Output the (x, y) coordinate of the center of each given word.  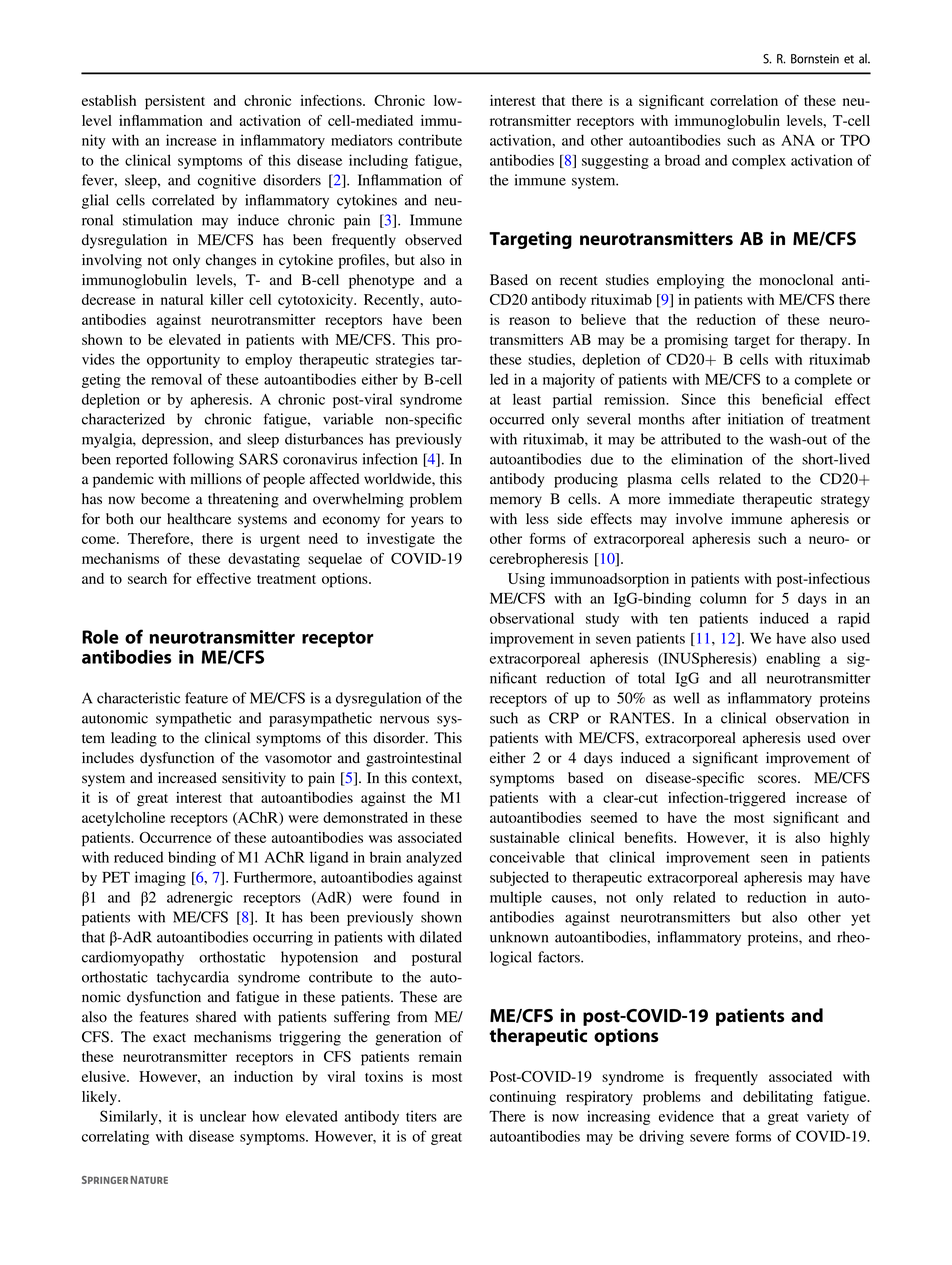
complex (759, 161)
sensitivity (254, 779)
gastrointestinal (414, 759)
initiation (755, 419)
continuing (523, 1098)
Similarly (130, 1117)
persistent (175, 102)
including (378, 161)
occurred (517, 419)
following (203, 460)
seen (774, 859)
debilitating (778, 1098)
